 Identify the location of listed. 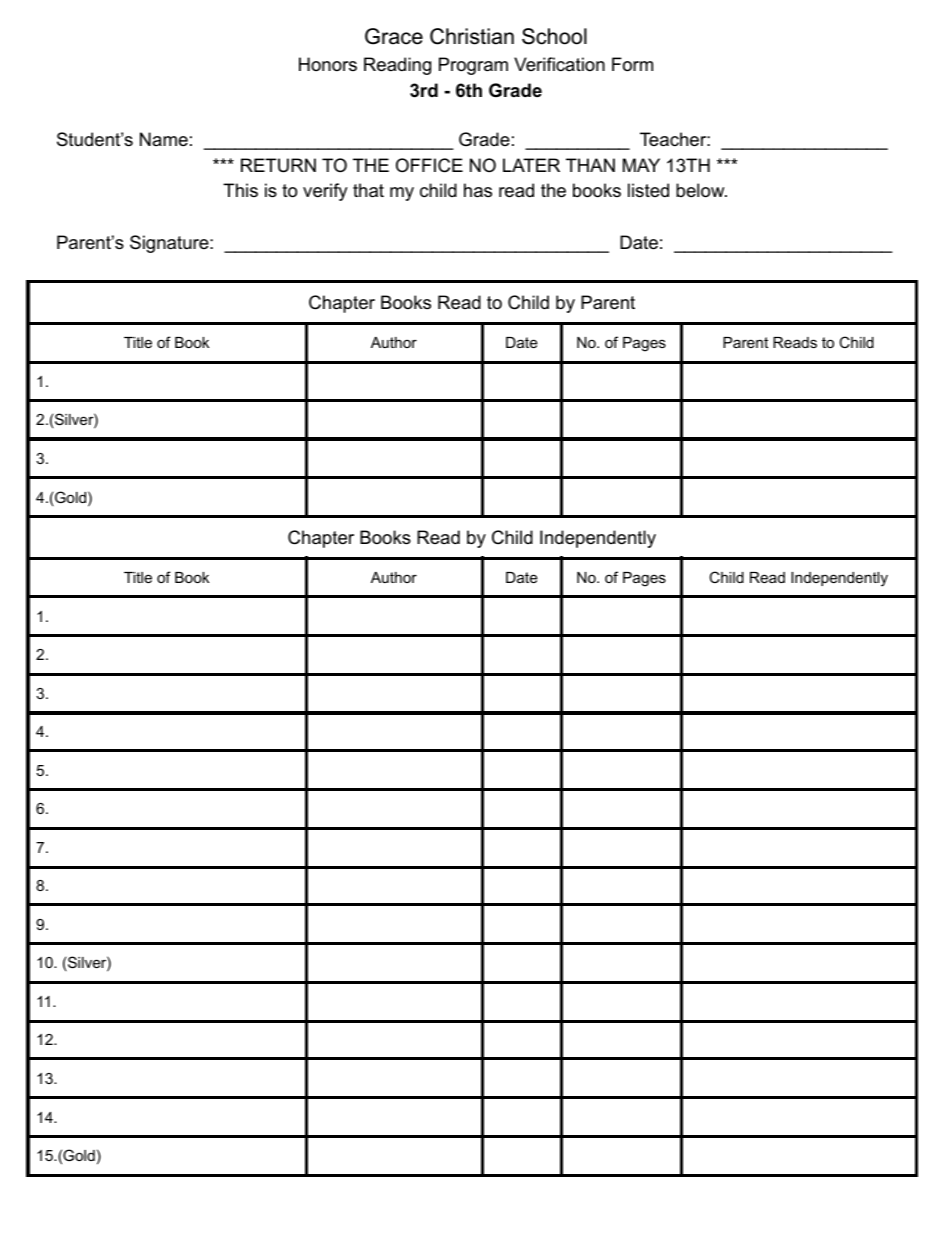
(648, 190).
